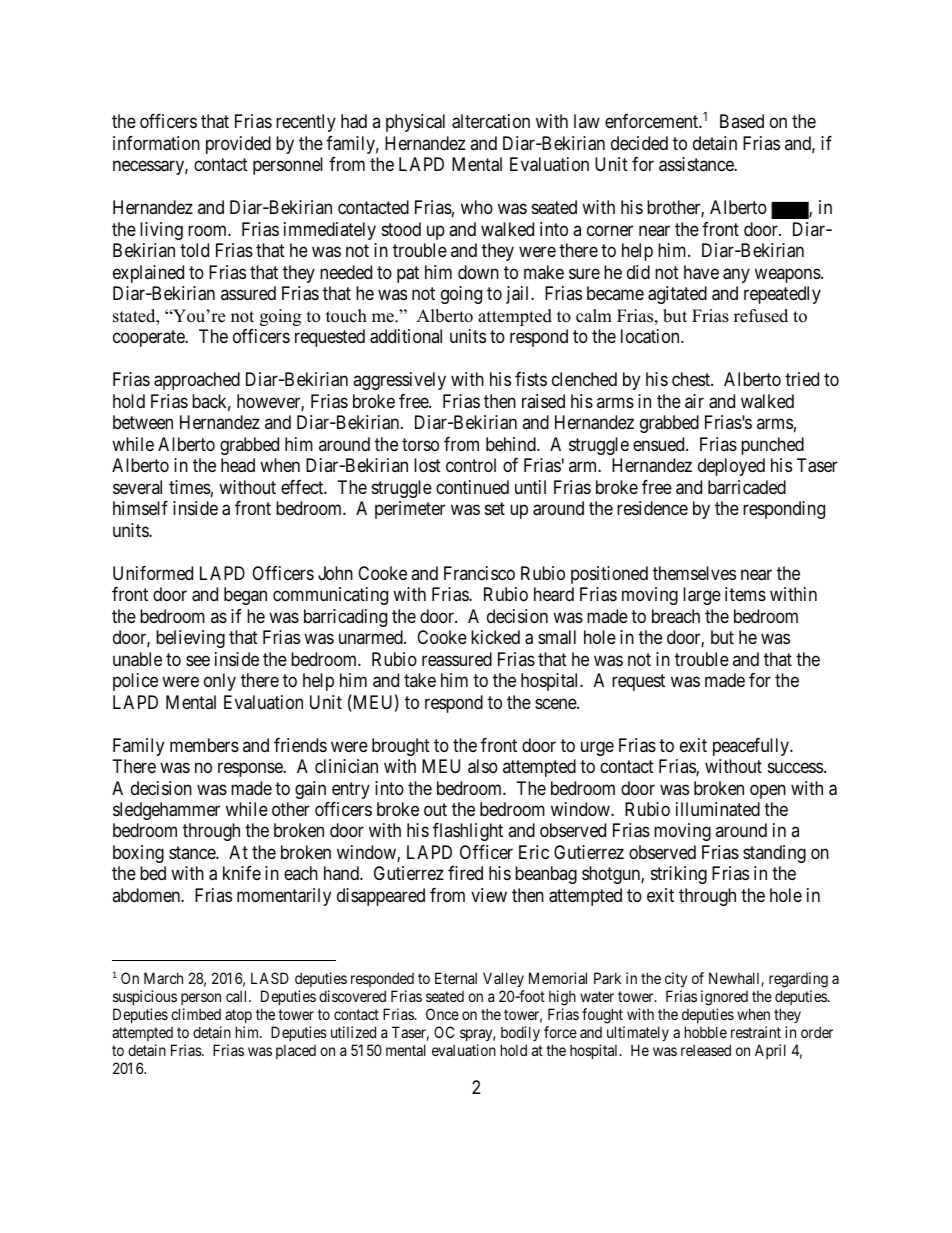  Describe the element at coordinates (204, 745) in the screenshot. I see `members` at that location.
